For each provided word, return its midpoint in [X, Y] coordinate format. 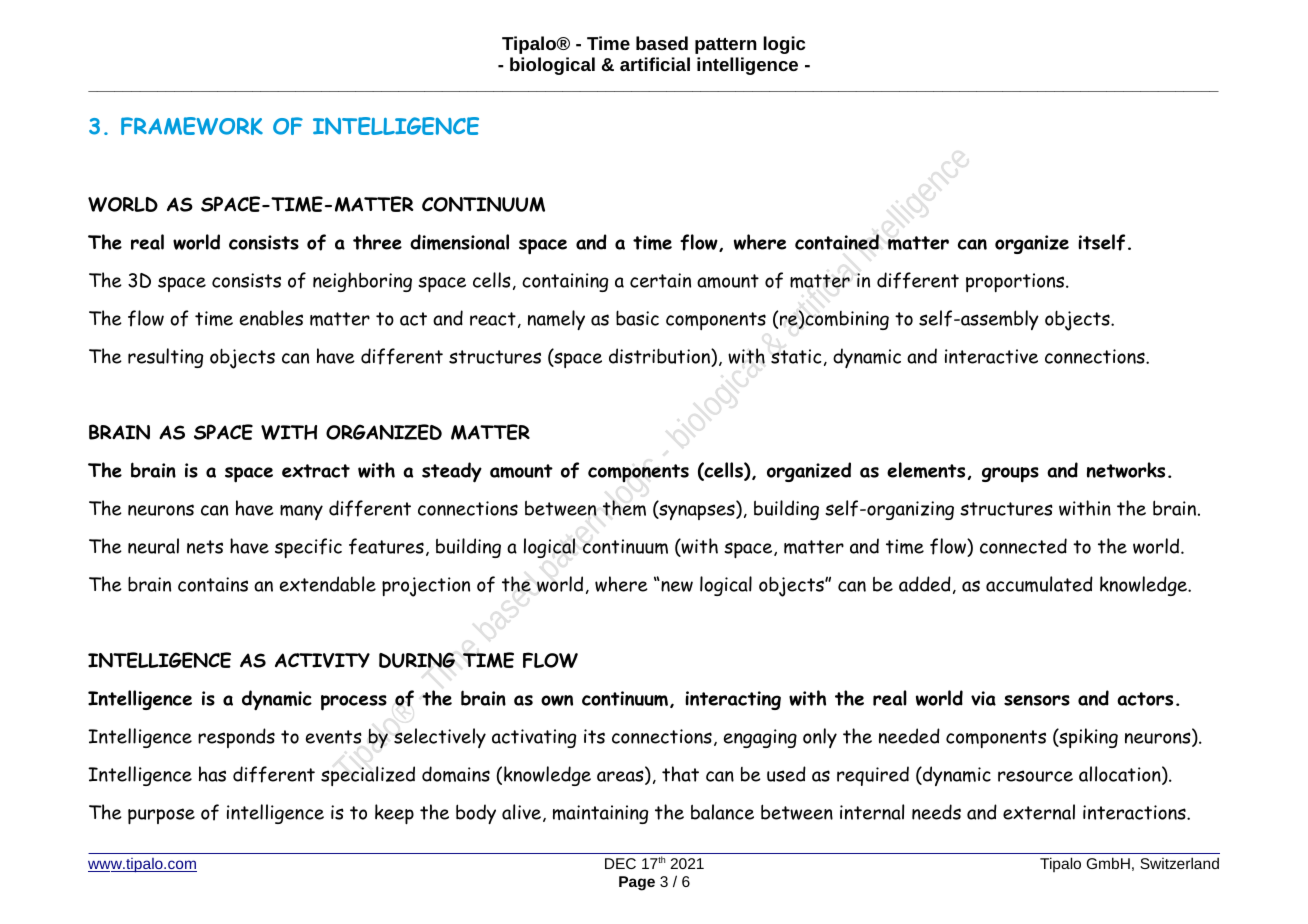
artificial [655, 64]
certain [660, 280]
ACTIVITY [322, 660]
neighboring [362, 282]
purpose [161, 816]
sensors [1037, 700]
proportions [1016, 282]
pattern [726, 46]
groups [1010, 475]
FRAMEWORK [192, 126]
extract [316, 471]
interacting [733, 700]
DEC [620, 863]
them [624, 508]
